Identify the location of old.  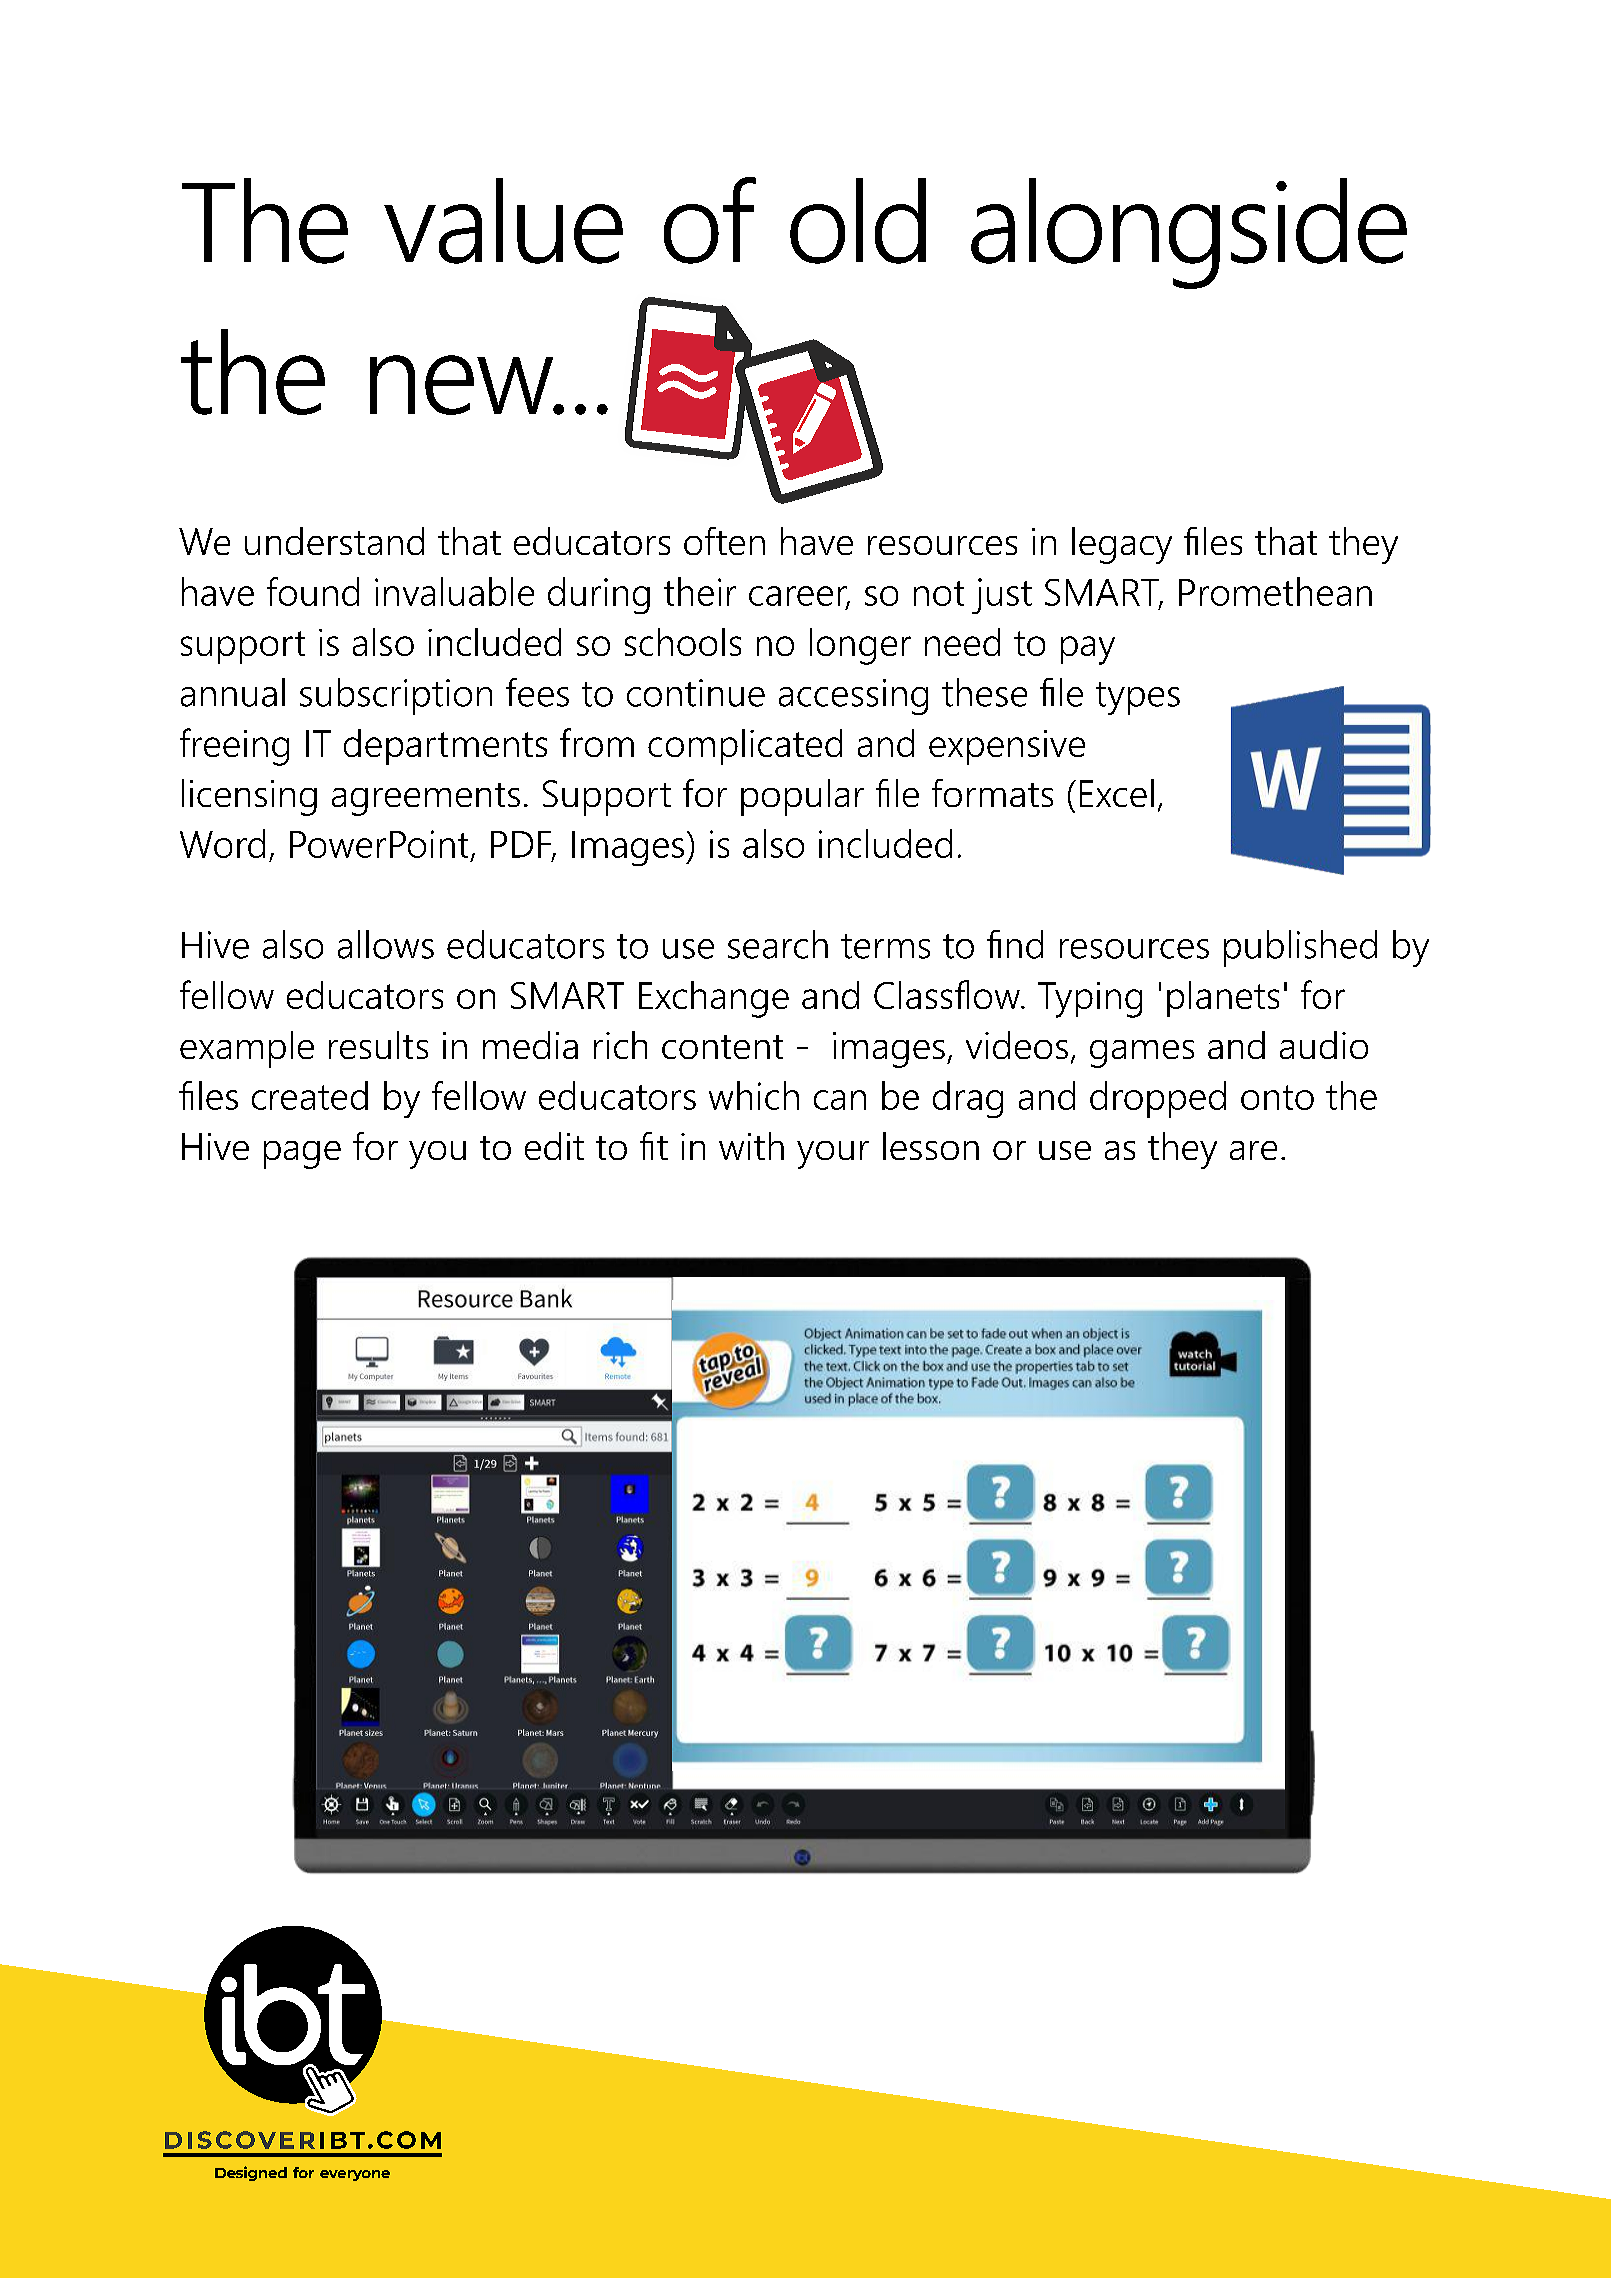
(858, 221).
